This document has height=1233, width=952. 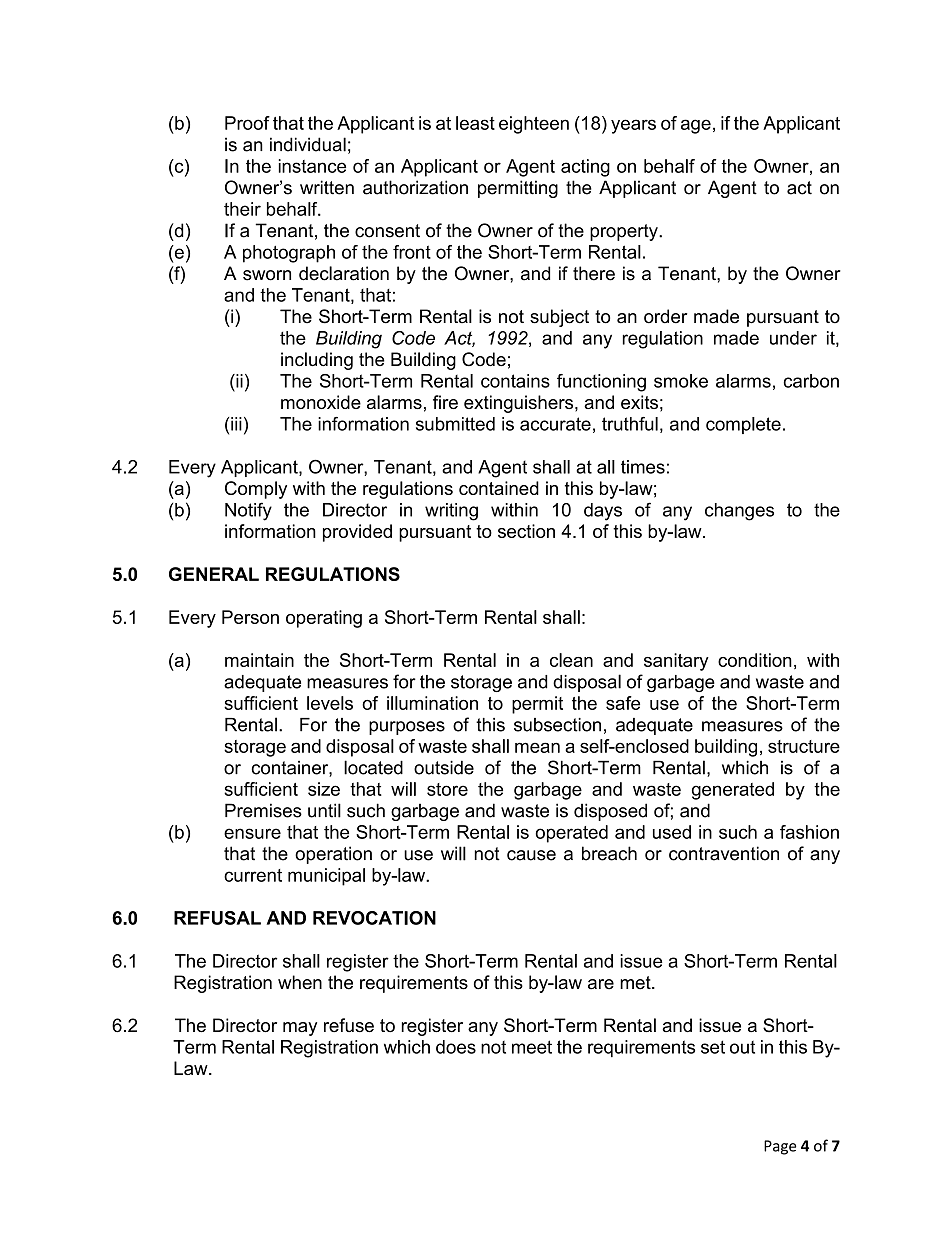 I want to click on individual, so click(x=308, y=144).
